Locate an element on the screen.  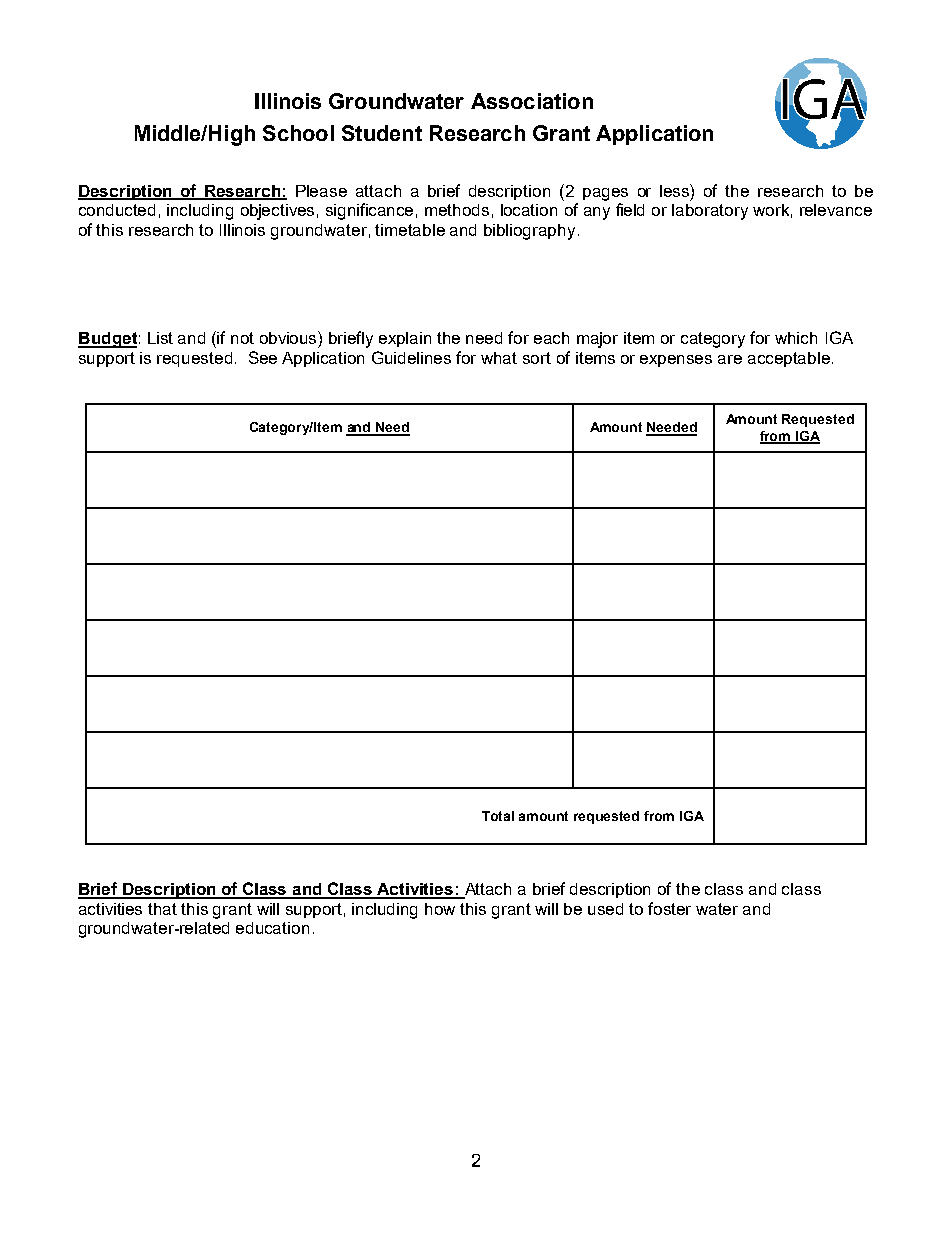
are is located at coordinates (730, 359).
